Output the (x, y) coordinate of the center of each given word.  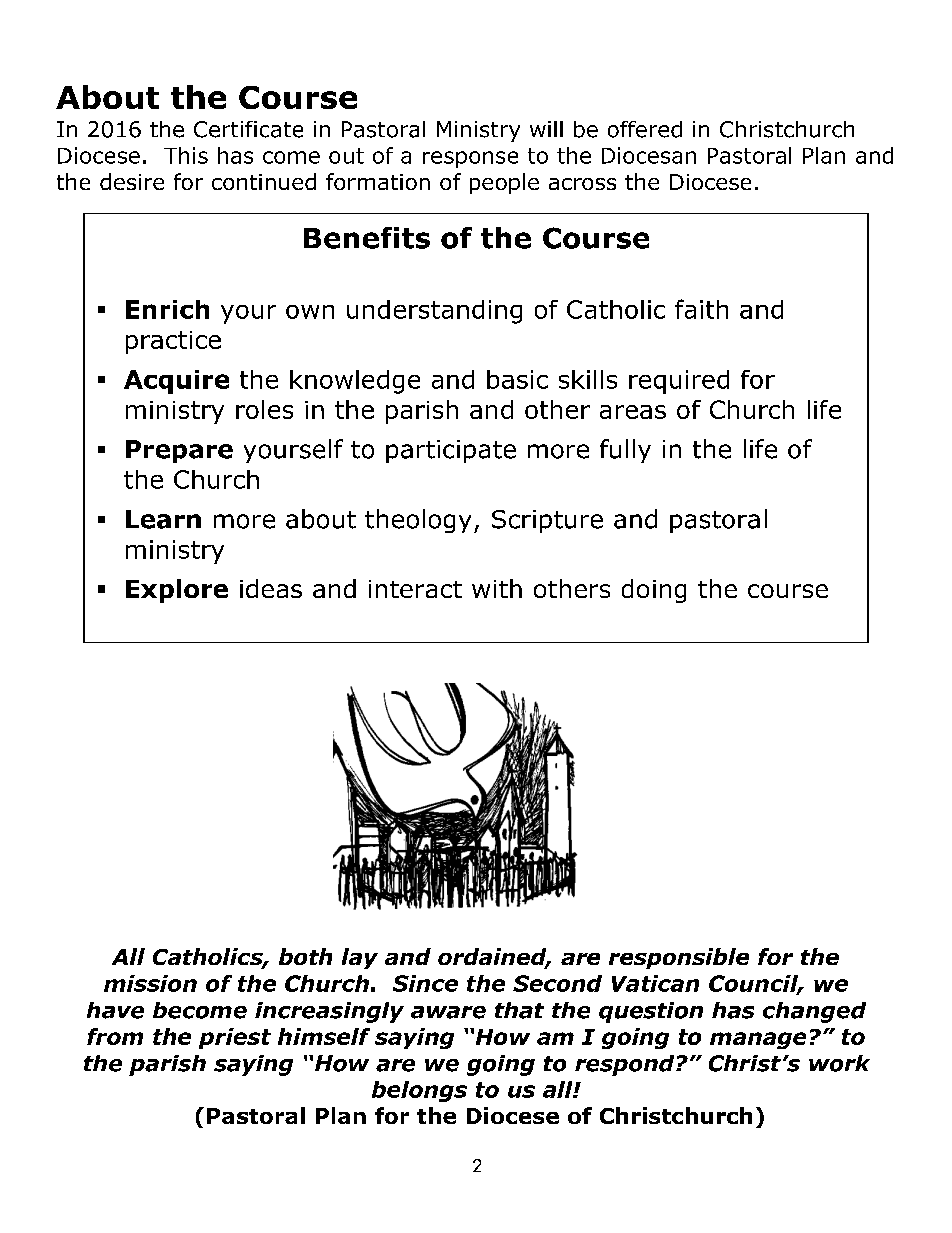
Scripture (547, 521)
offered (645, 129)
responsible (679, 958)
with (497, 588)
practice (173, 342)
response (470, 159)
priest (235, 1038)
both (305, 956)
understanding (434, 312)
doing (654, 591)
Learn (163, 519)
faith (701, 309)
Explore (177, 591)
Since (425, 983)
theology (418, 521)
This (186, 155)
